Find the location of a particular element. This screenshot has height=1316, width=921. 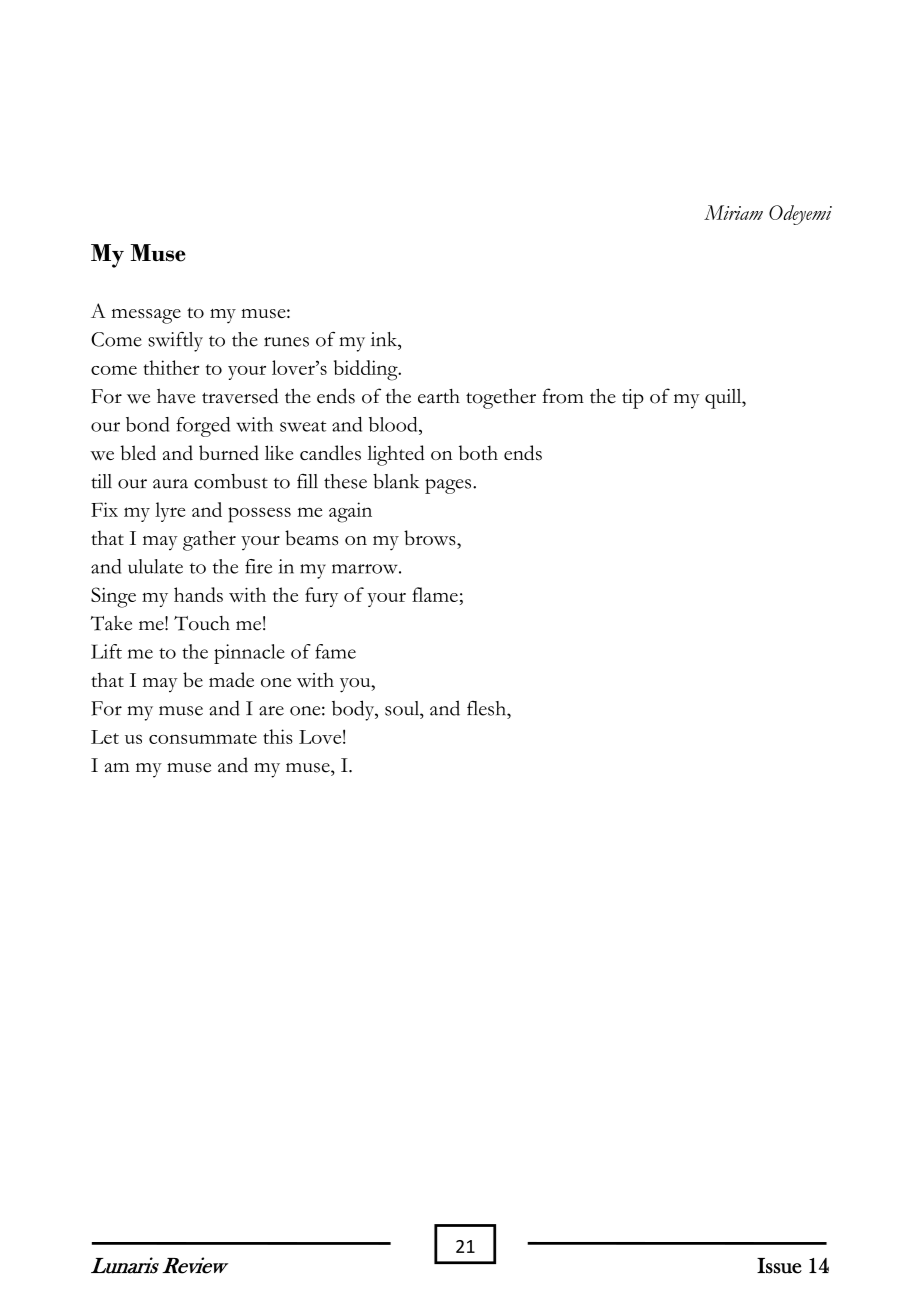

tip is located at coordinates (633, 399).
